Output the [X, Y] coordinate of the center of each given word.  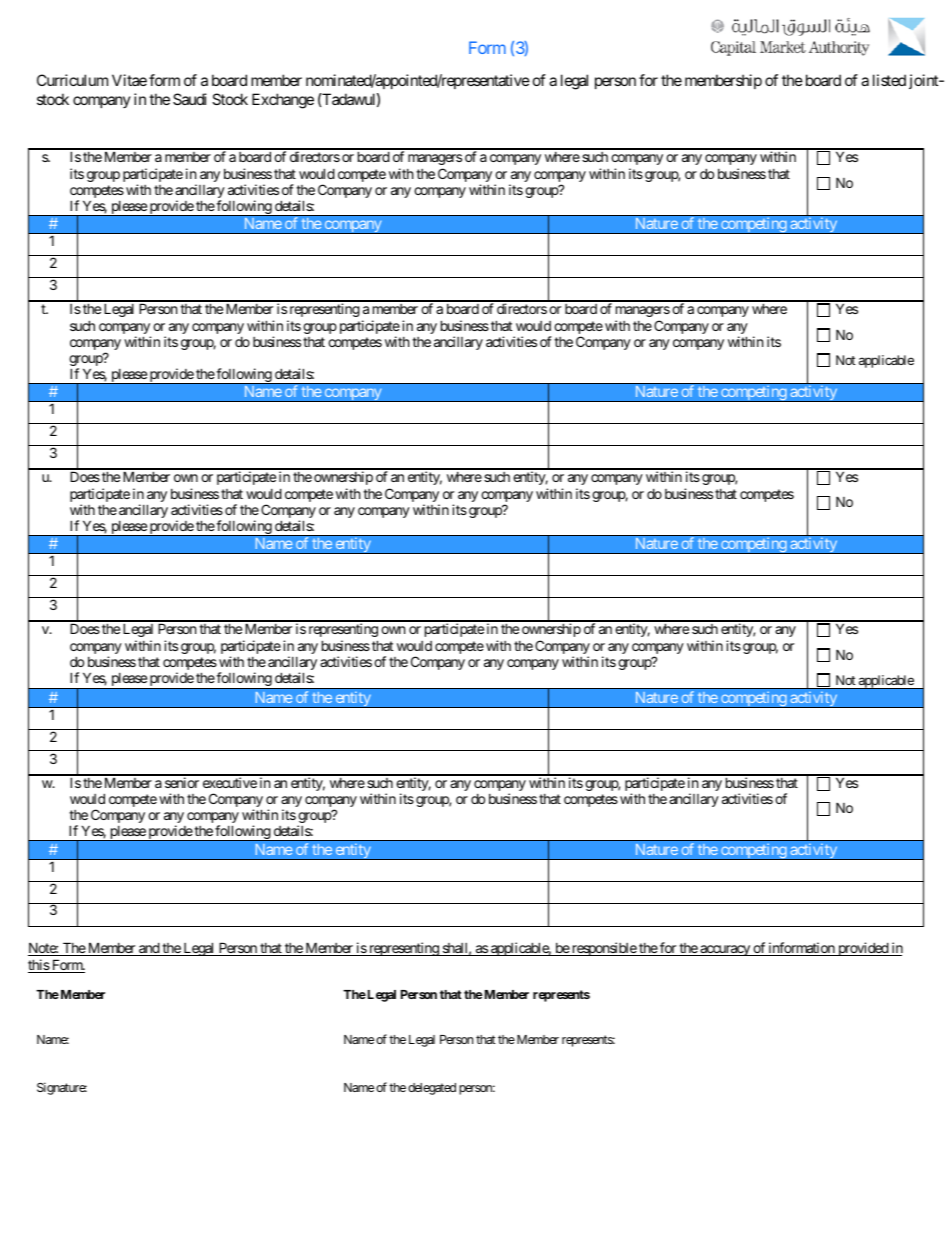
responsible [604, 949]
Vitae [129, 80]
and [149, 949]
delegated [432, 1089]
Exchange [283, 101]
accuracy [725, 950]
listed [889, 80]
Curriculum [72, 80]
